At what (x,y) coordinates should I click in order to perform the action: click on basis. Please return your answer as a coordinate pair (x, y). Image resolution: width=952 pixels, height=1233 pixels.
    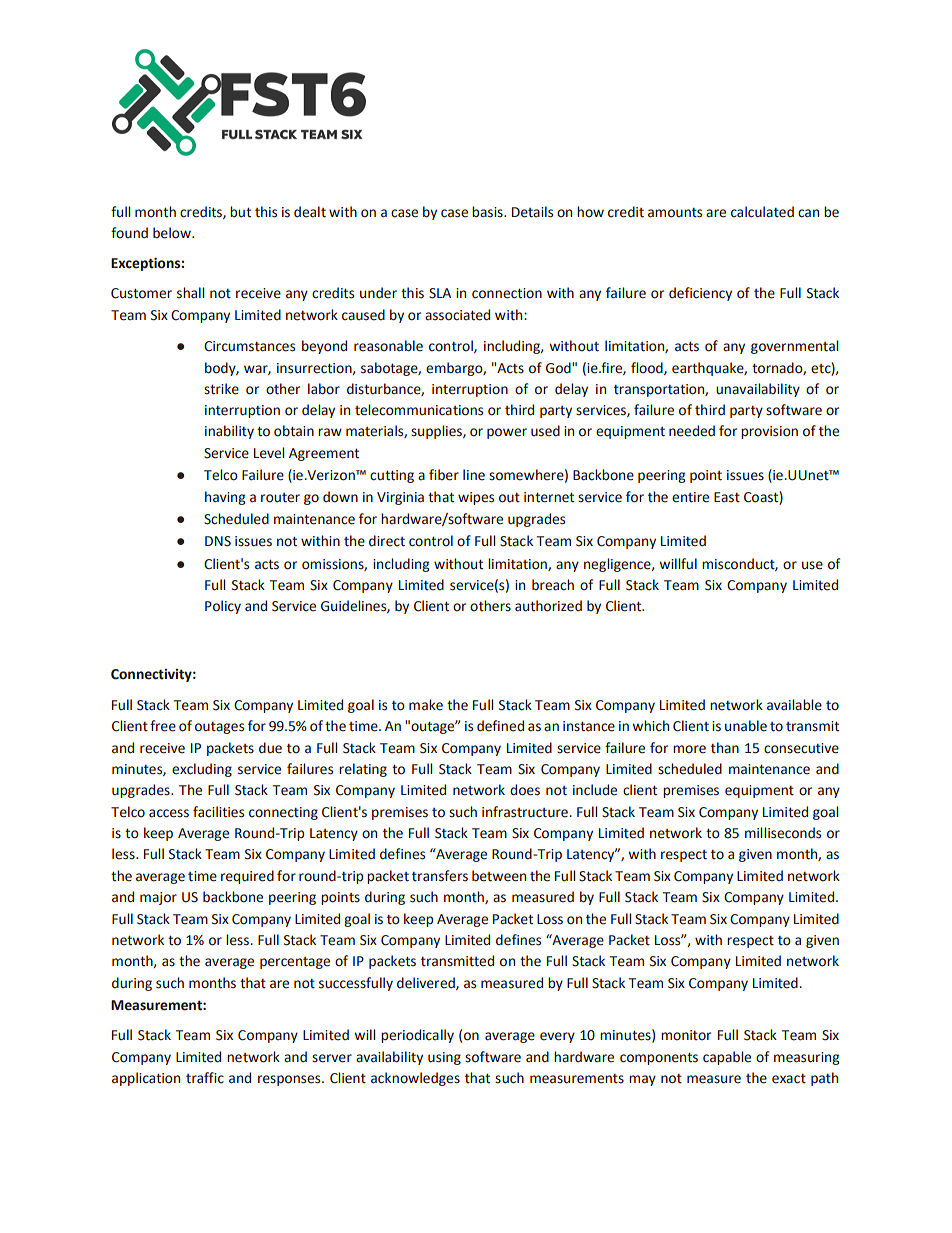
    Looking at the image, I should click on (488, 212).
